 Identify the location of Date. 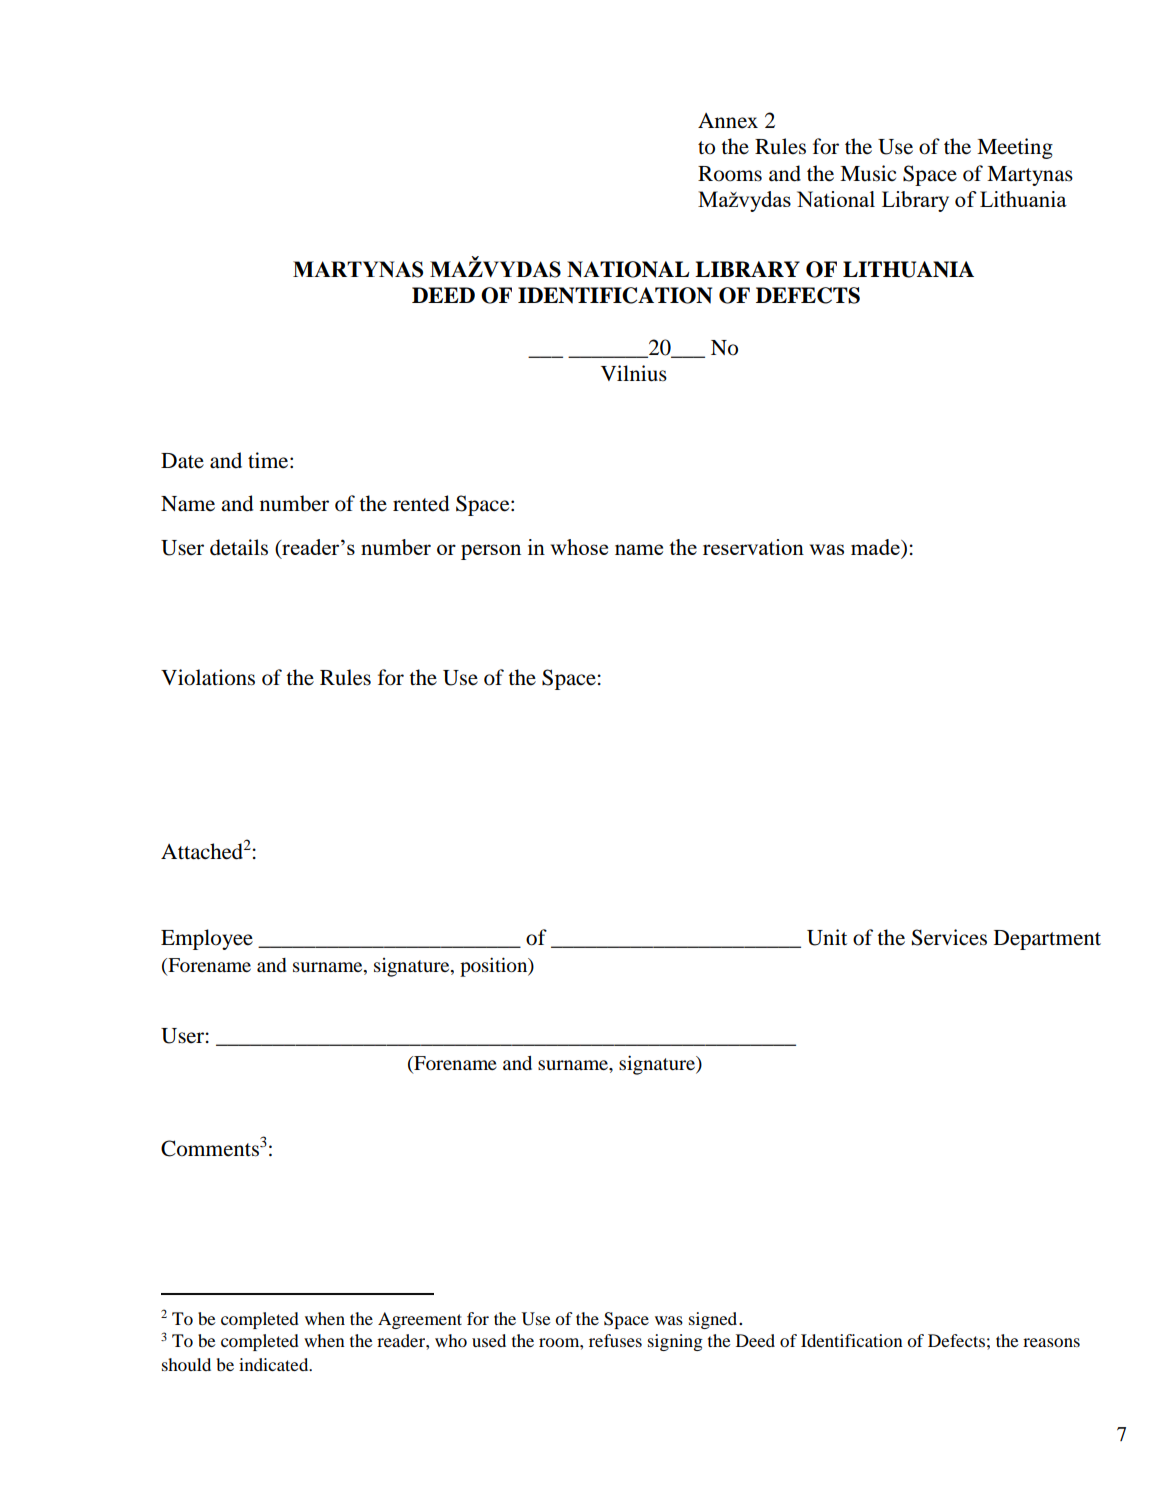
(182, 461).
